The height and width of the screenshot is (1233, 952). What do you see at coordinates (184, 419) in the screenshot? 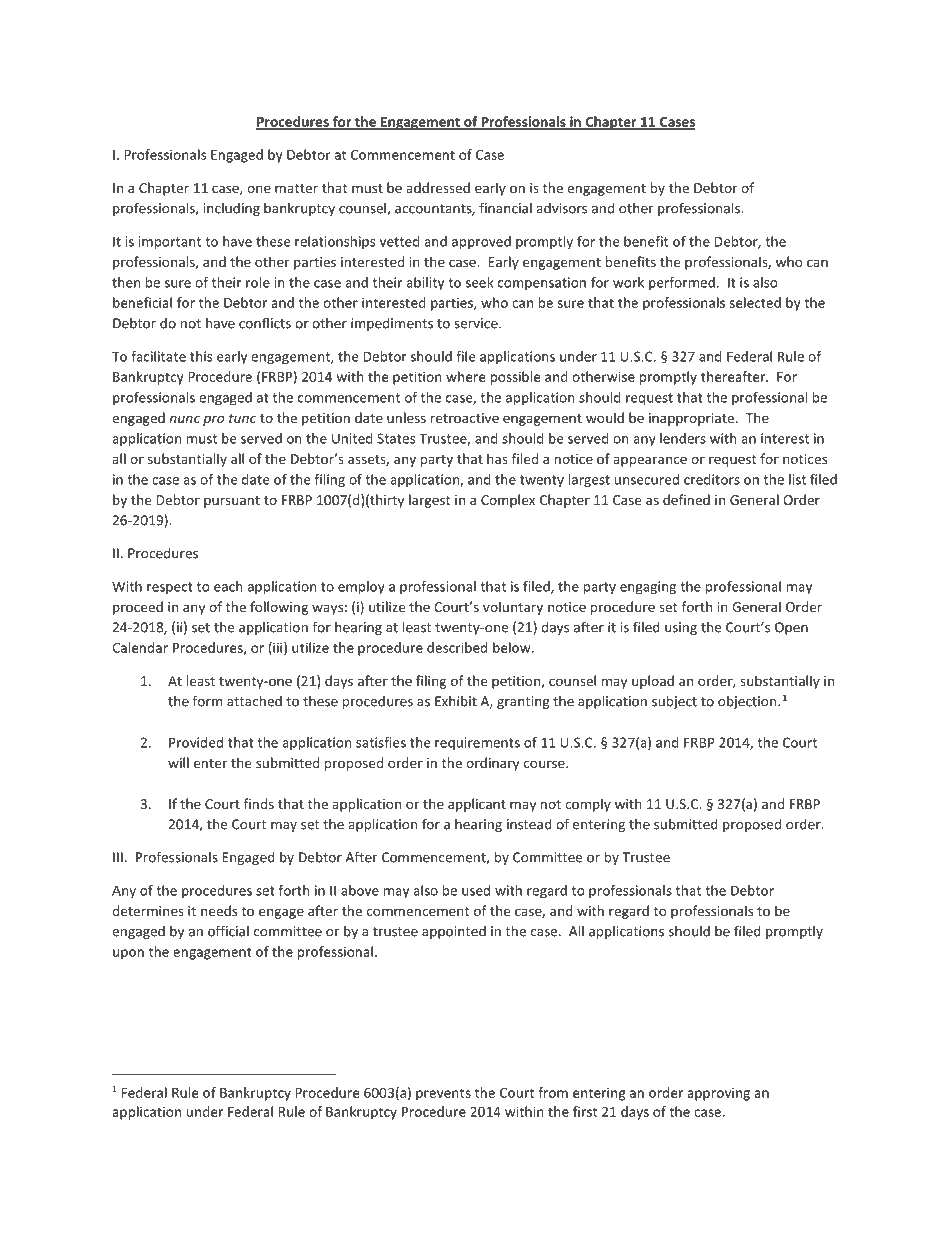
I see `nunc` at bounding box center [184, 419].
